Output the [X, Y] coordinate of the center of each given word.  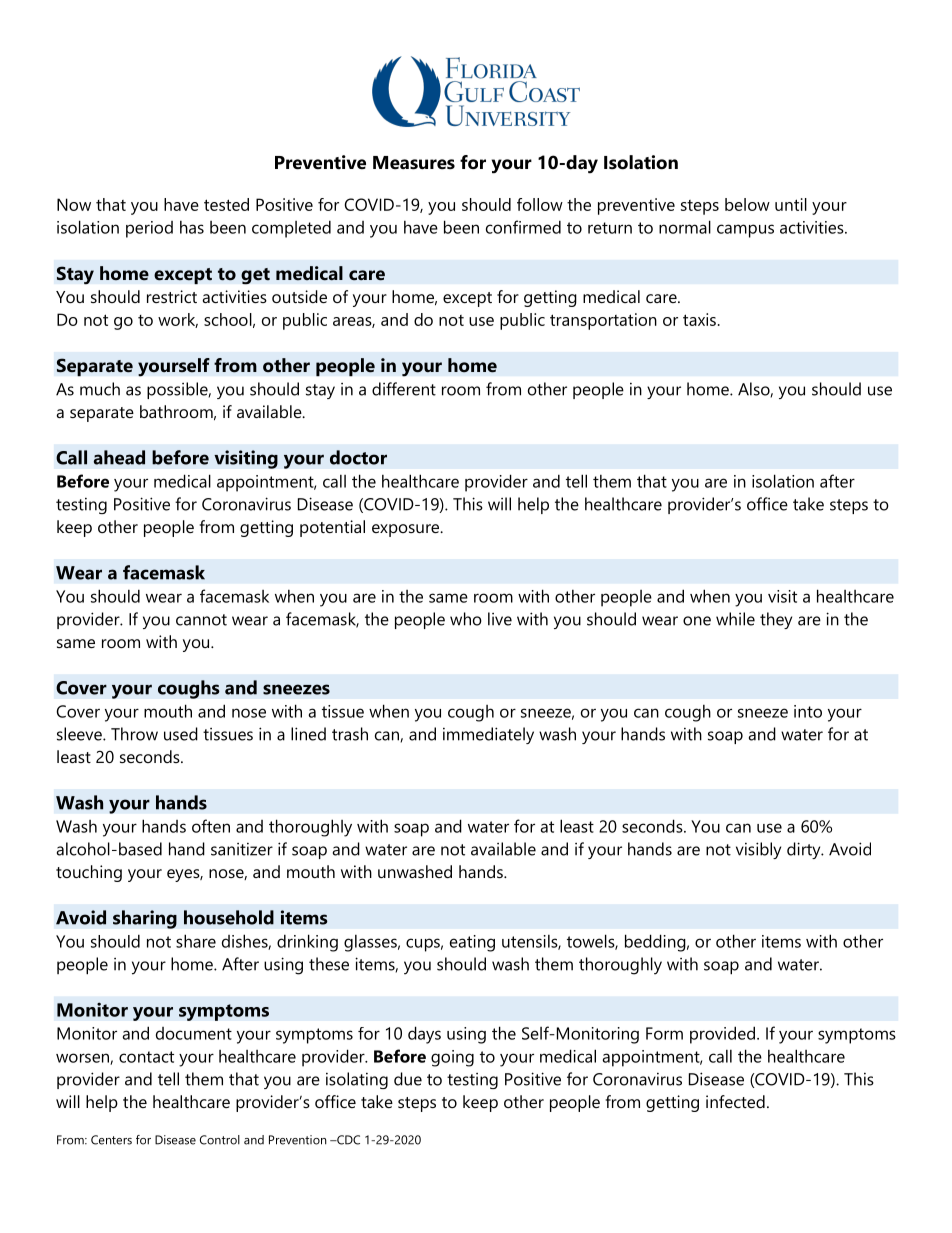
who [466, 619]
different [404, 389]
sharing [145, 919]
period [149, 229]
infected [735, 1101]
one [697, 621]
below [747, 204]
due [408, 1079]
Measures [414, 163]
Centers [111, 1140]
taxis [699, 319]
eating [472, 943]
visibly [758, 850]
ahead [119, 457]
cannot [201, 620]
